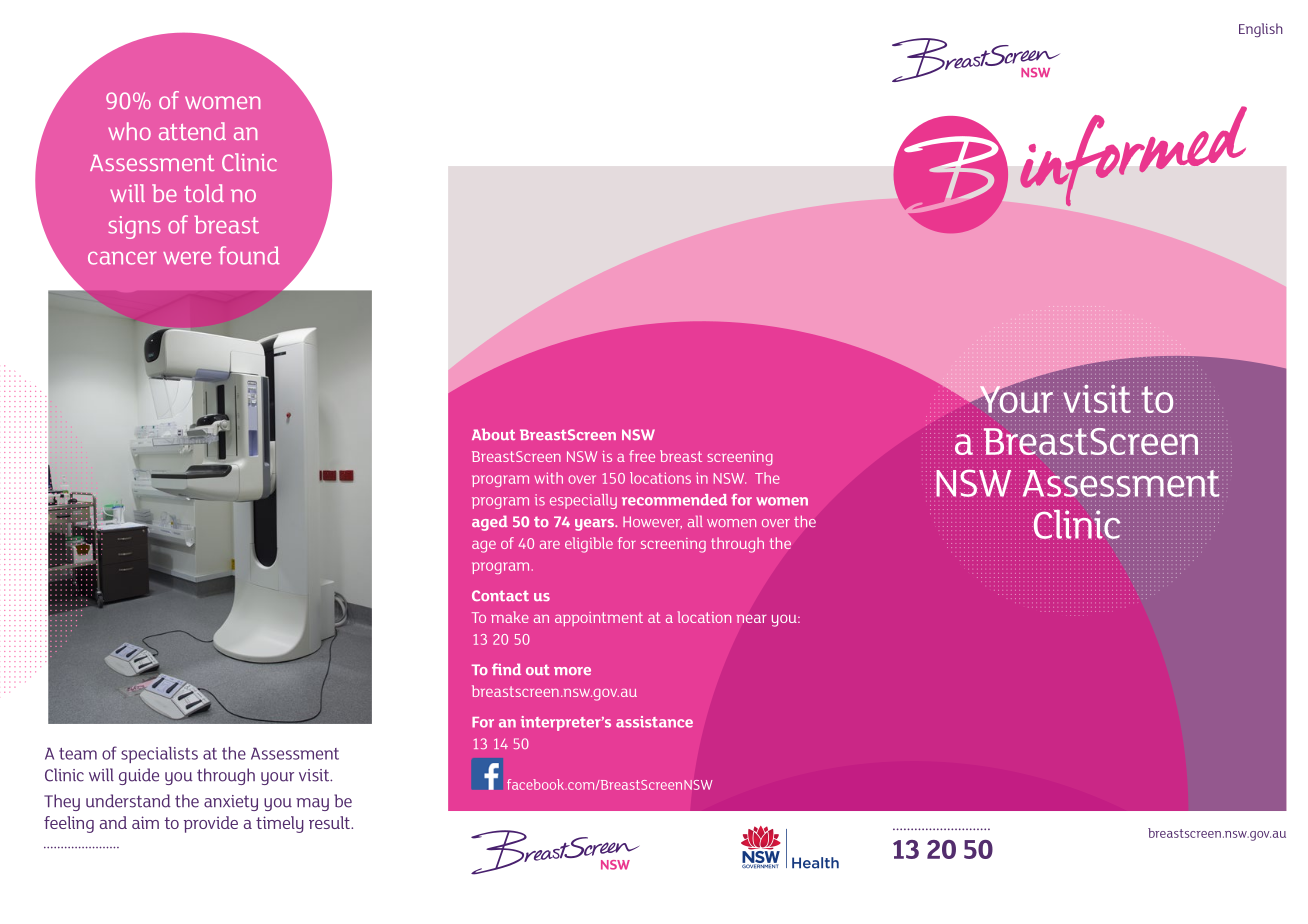 The height and width of the screenshot is (924, 1308). I want to click on more, so click(572, 671).
